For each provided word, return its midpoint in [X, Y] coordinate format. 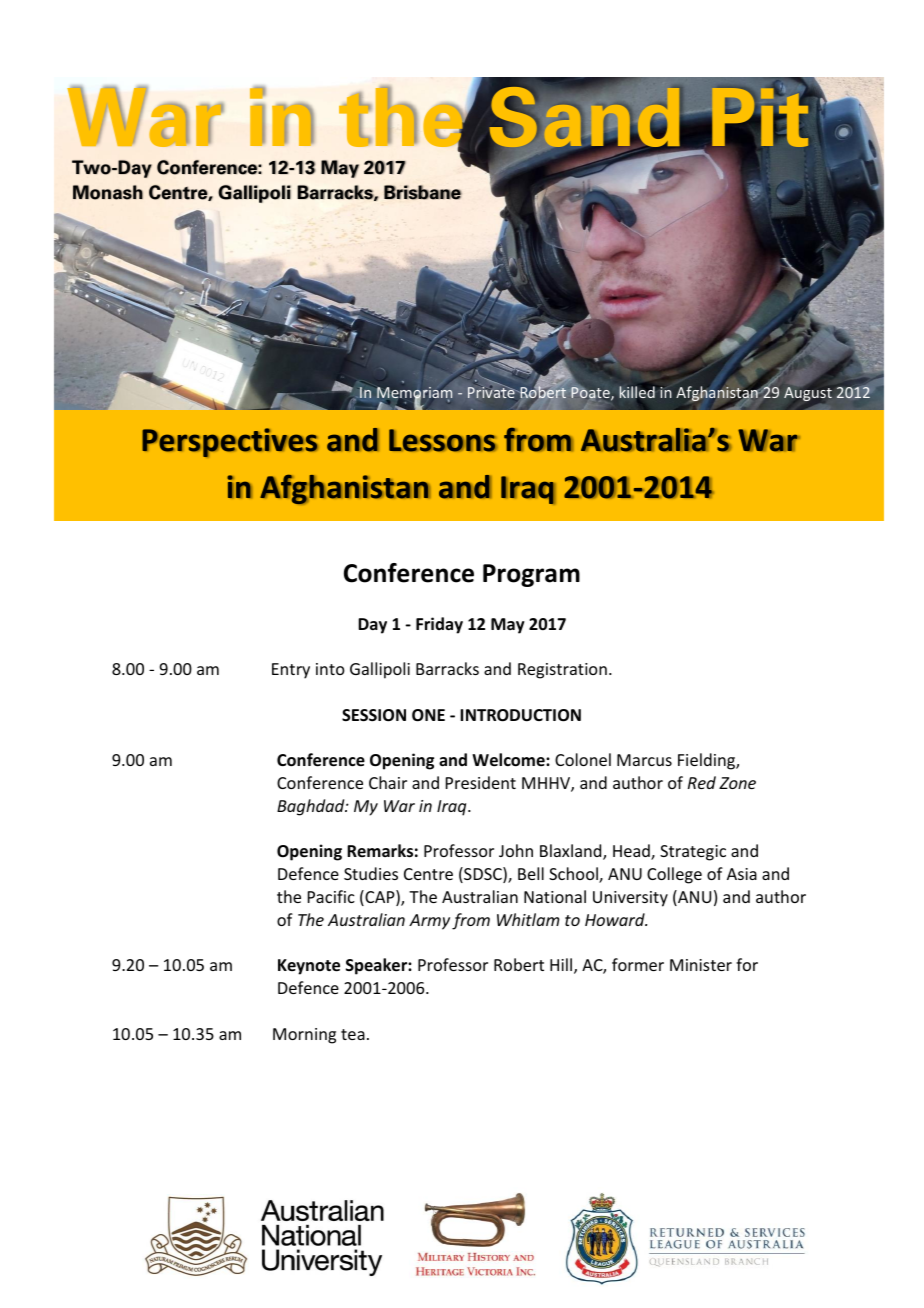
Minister [701, 965]
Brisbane [423, 192]
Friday [439, 625]
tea [353, 1034]
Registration [562, 671]
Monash [108, 192]
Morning [304, 1036]
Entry [291, 671]
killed [637, 392]
